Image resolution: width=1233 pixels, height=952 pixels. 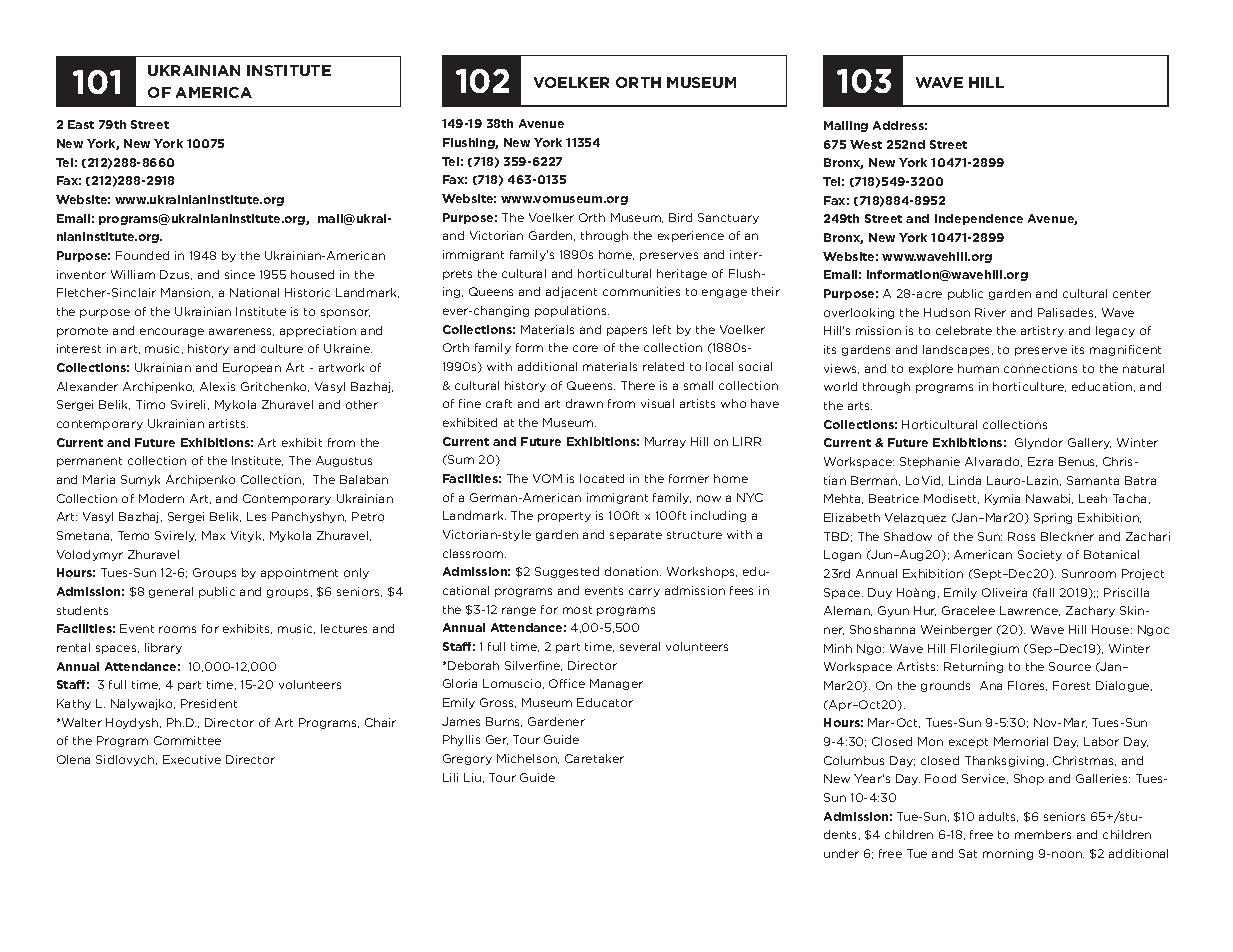 What do you see at coordinates (866, 144) in the screenshot?
I see `West` at bounding box center [866, 144].
